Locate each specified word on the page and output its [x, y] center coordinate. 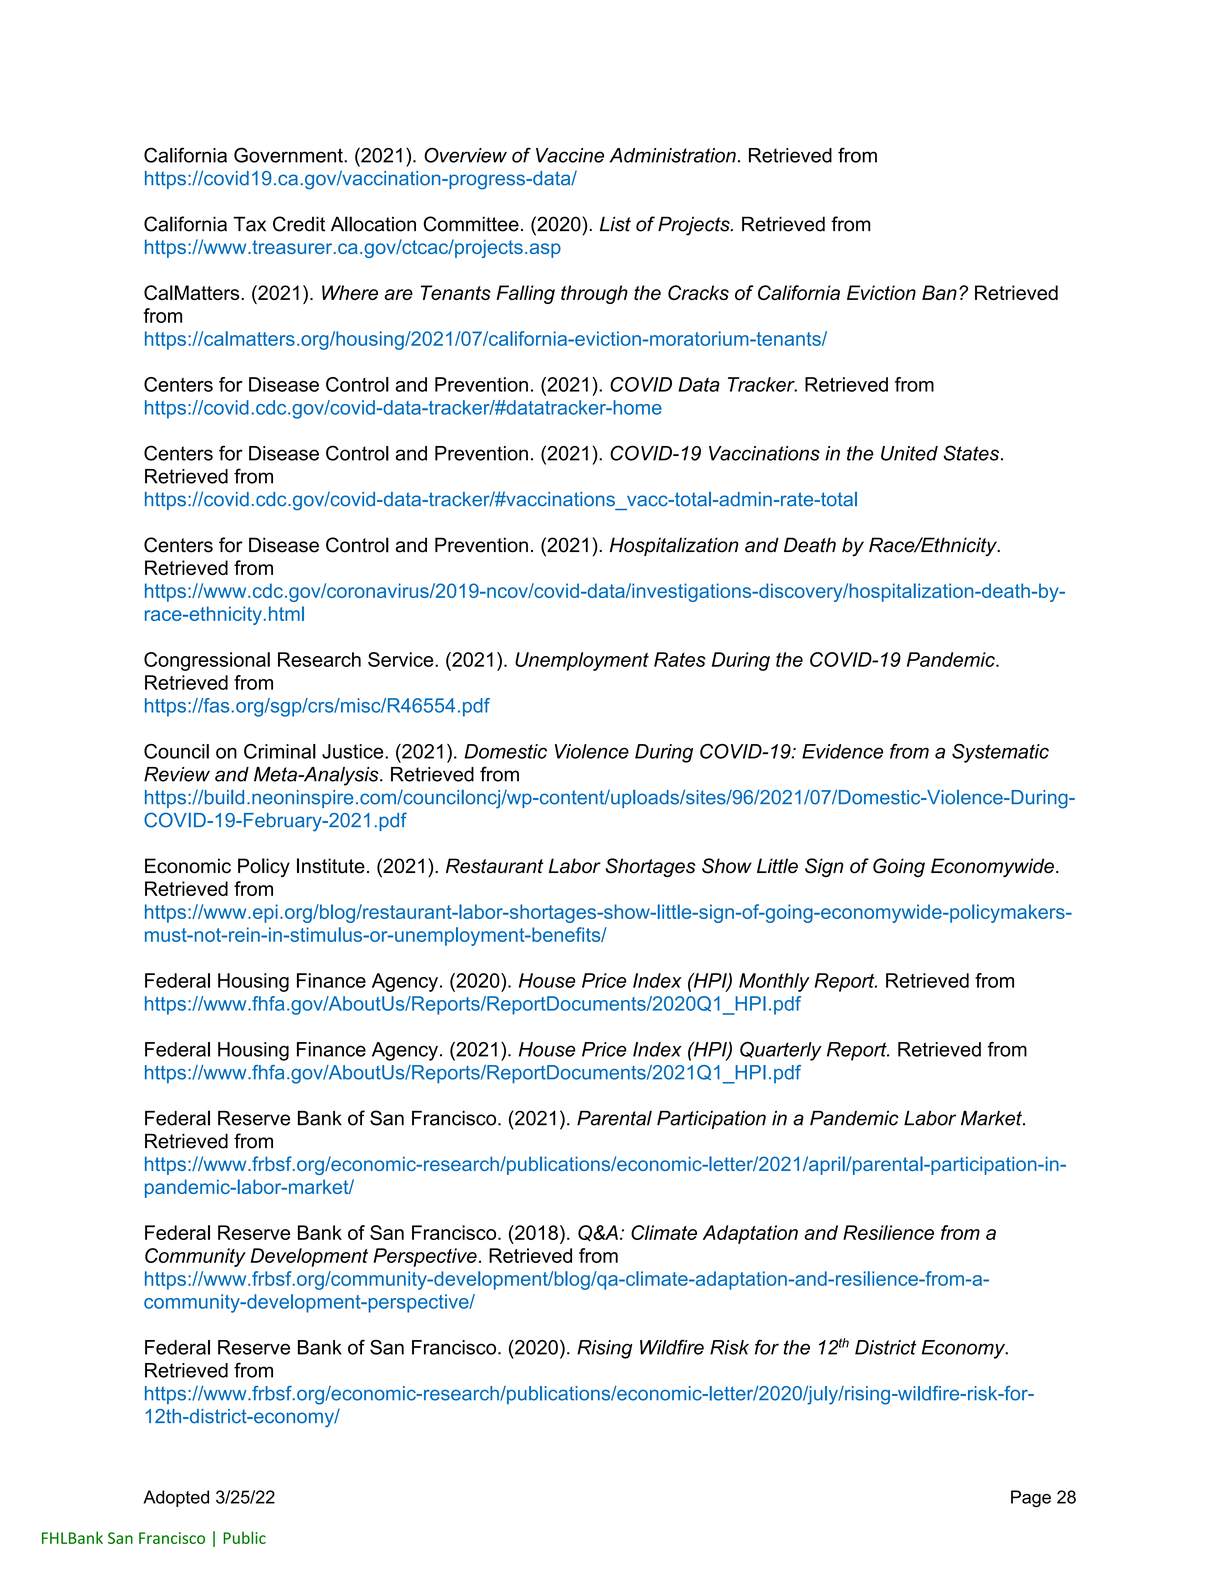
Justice [354, 751]
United [909, 453]
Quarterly [781, 1051]
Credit [299, 224]
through [594, 294]
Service [402, 659]
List [615, 224]
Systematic [1000, 753]
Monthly [774, 982]
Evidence [842, 751]
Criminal [280, 751]
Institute [331, 866]
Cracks [698, 292]
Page [1031, 1499]
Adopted [176, 1498]
